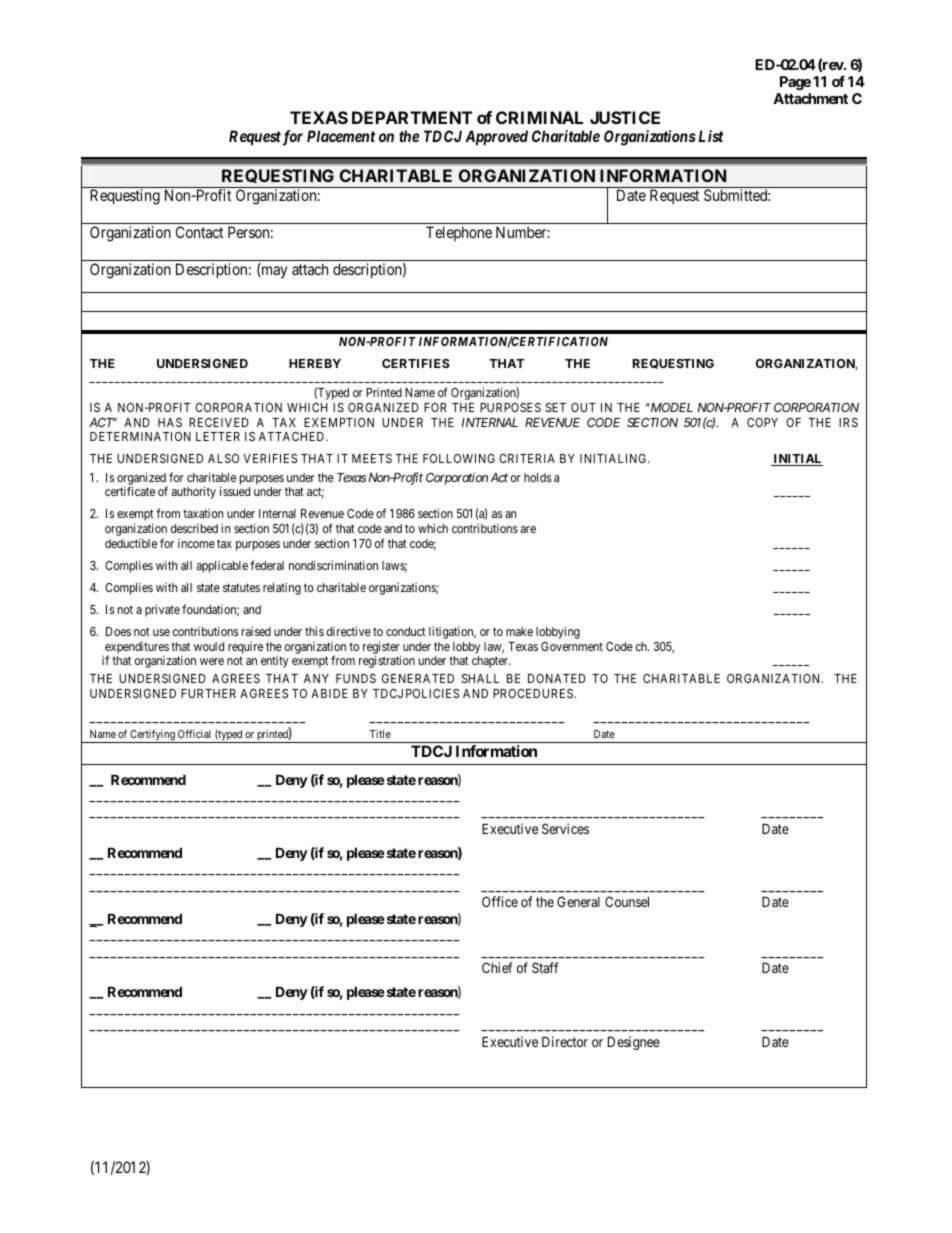 The width and height of the screenshot is (952, 1233). I want to click on COPY, so click(762, 422).
